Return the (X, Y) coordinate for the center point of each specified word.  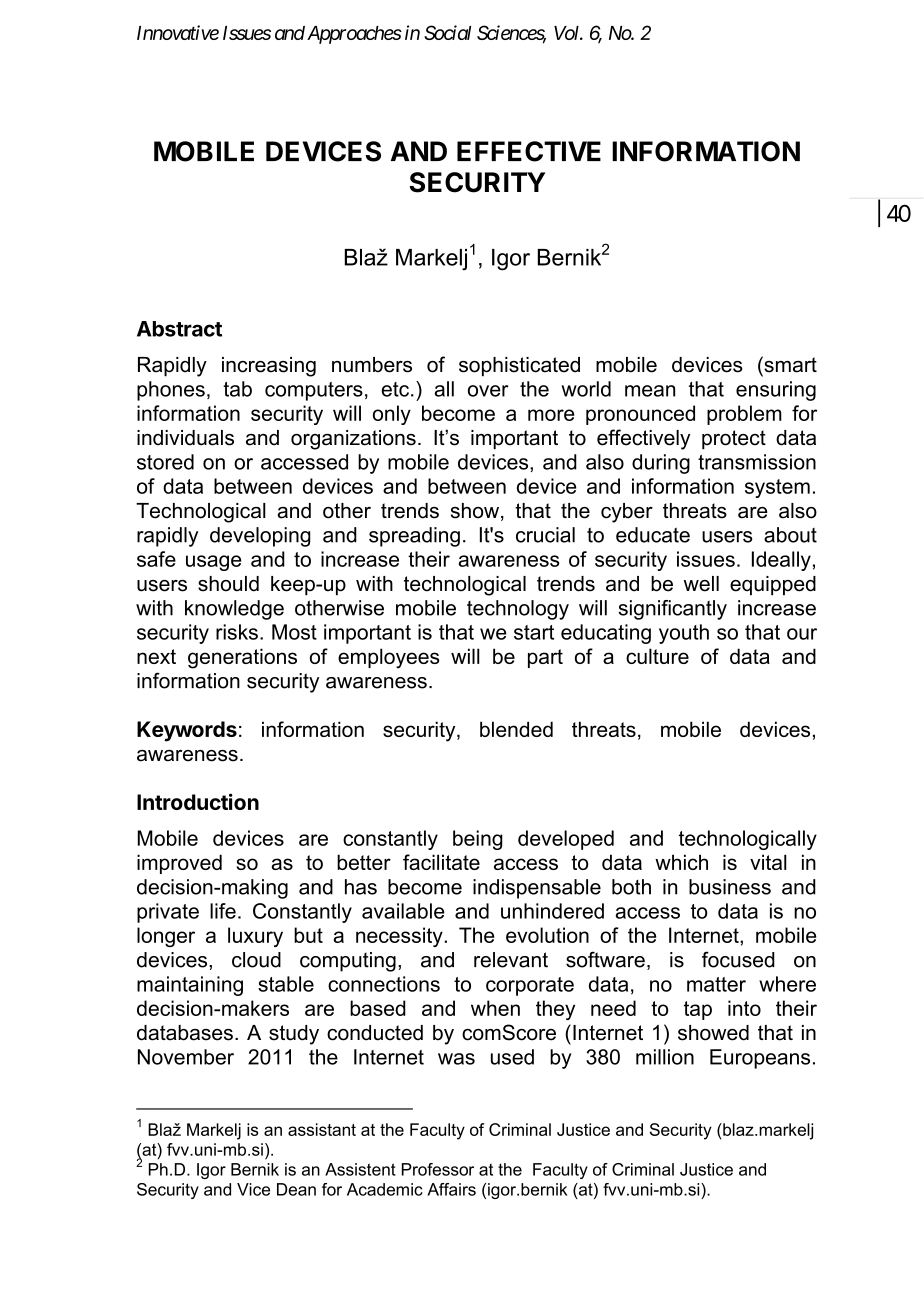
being (478, 840)
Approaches (354, 35)
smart (789, 364)
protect (734, 440)
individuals (185, 438)
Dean (296, 1189)
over (488, 391)
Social (447, 32)
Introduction (198, 801)
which (681, 862)
